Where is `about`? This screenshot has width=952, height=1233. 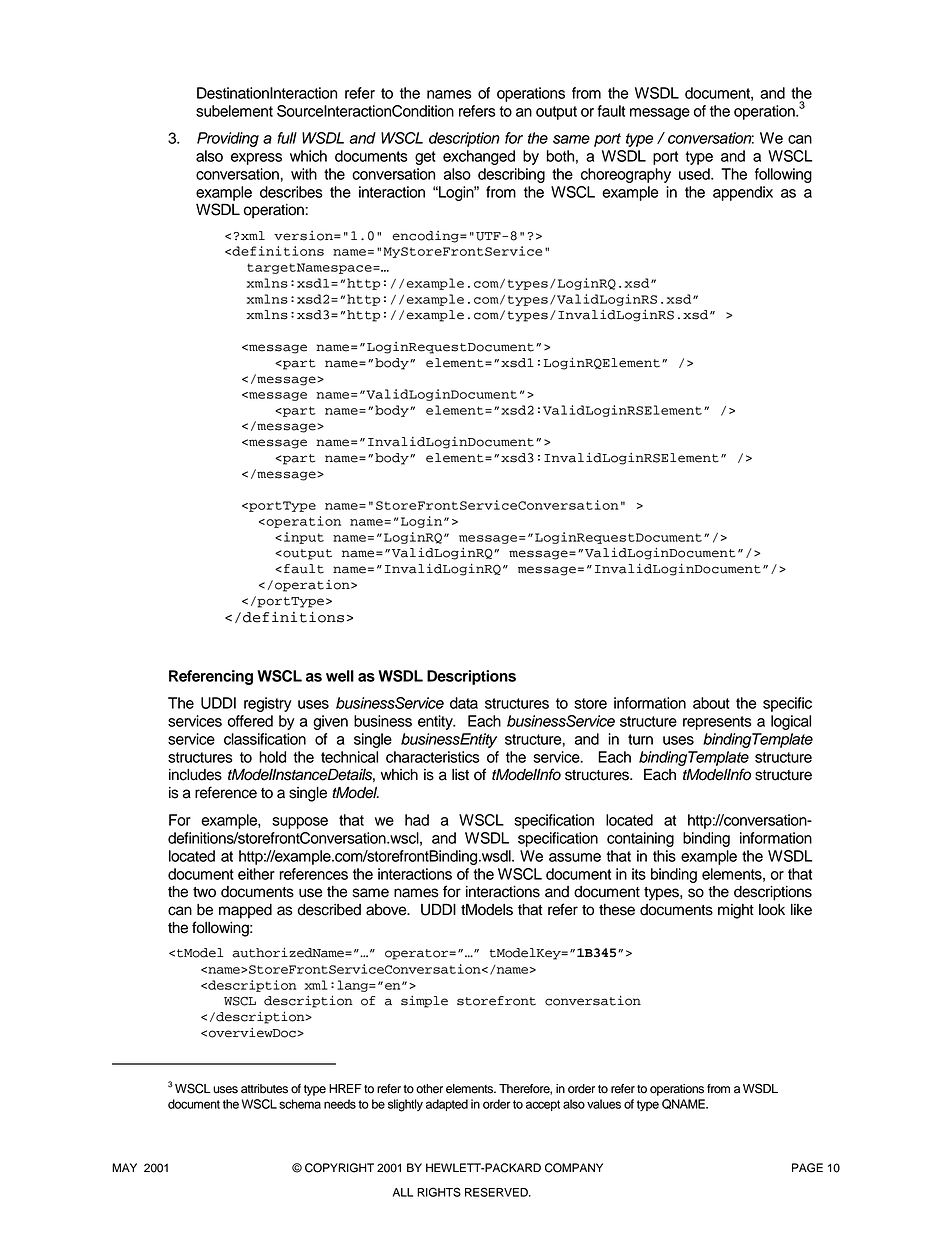 about is located at coordinates (711, 703).
